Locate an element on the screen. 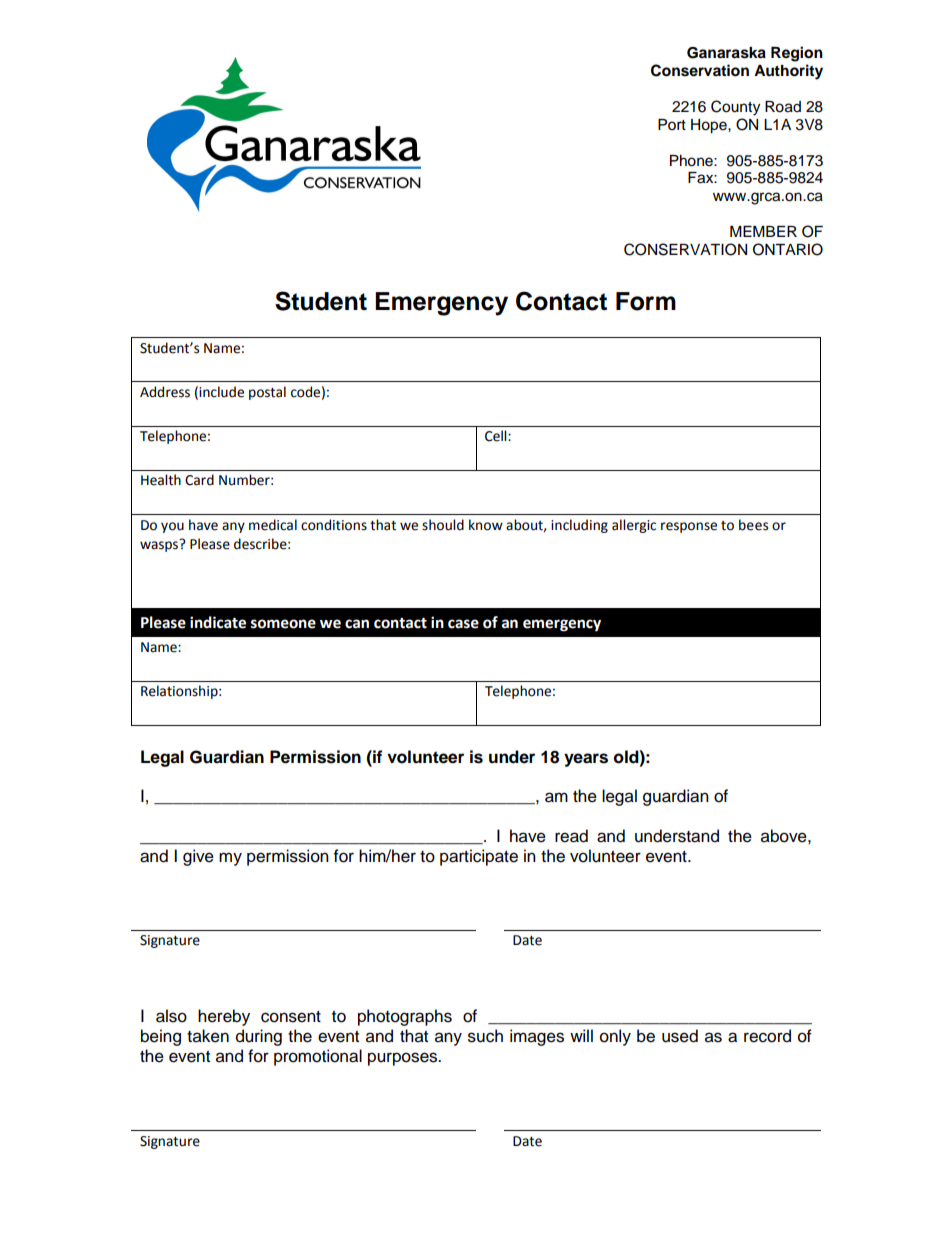 Image resolution: width=952 pixels, height=1233 pixels. years is located at coordinates (586, 760).
